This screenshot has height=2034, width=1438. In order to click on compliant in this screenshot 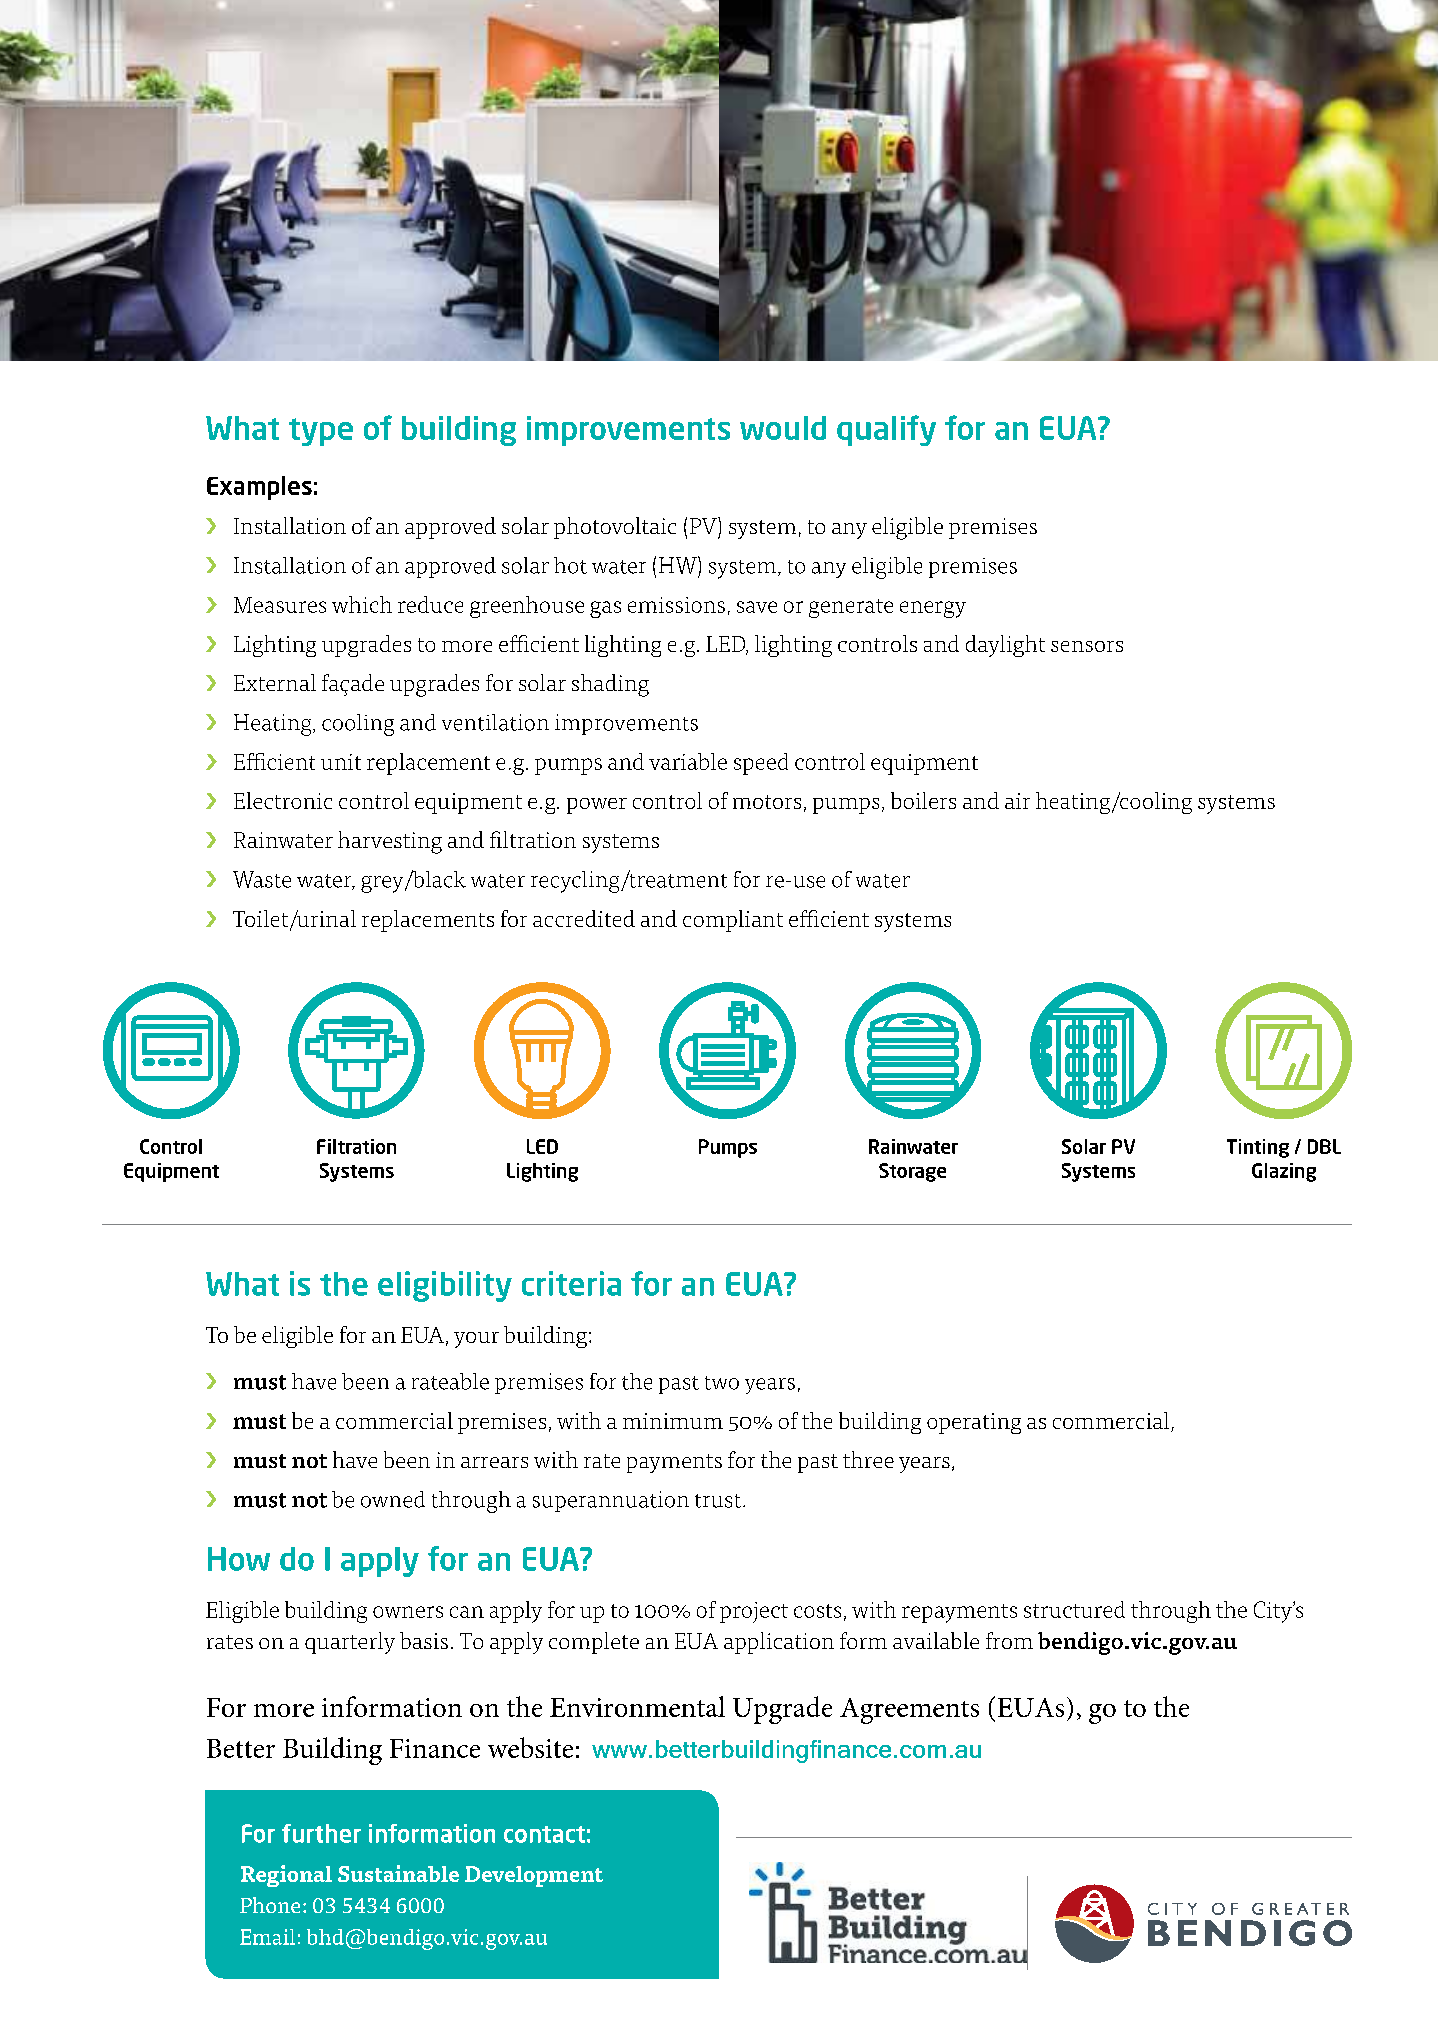, I will do `click(733, 921)`.
